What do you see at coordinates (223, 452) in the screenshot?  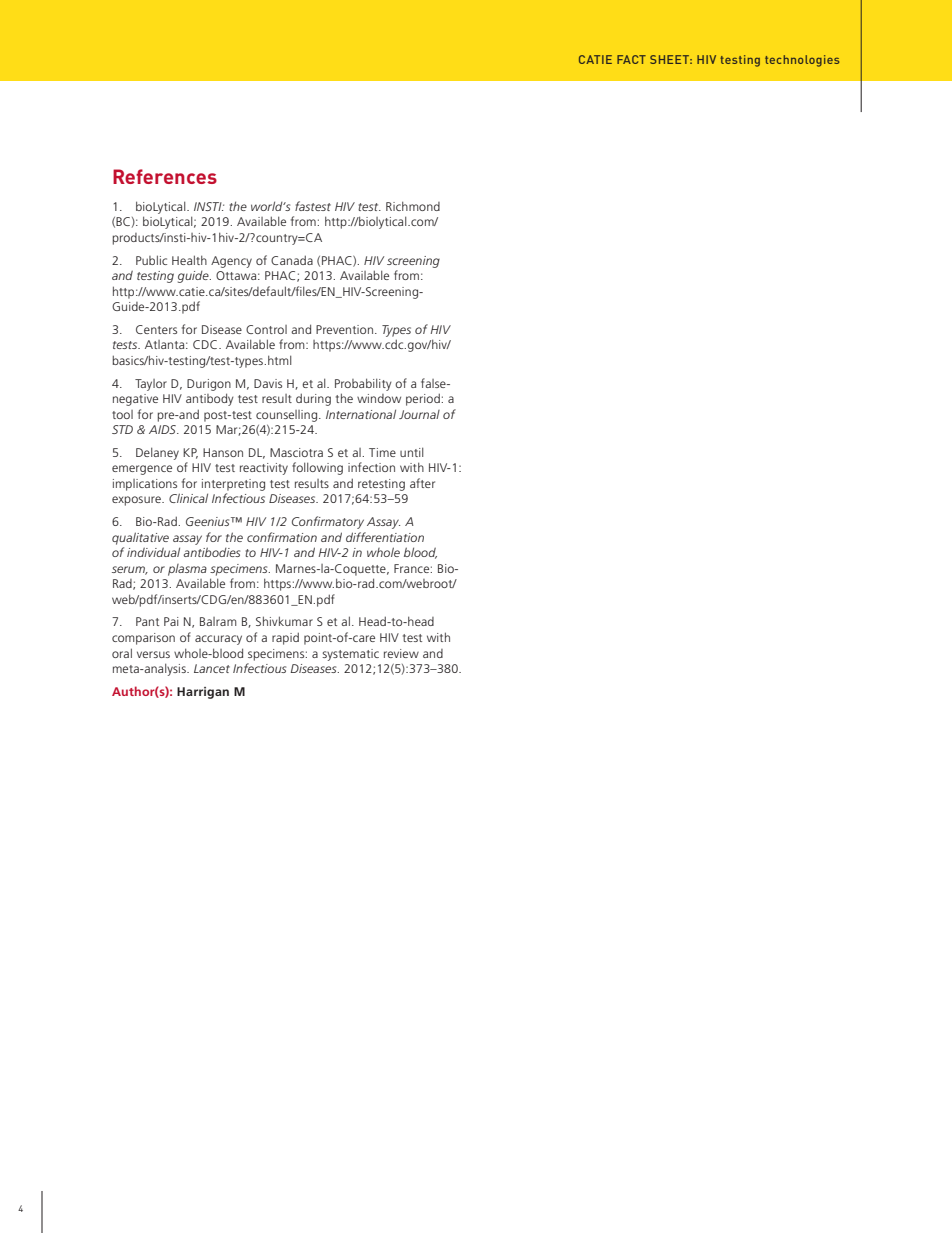 I see `Hanson` at bounding box center [223, 452].
